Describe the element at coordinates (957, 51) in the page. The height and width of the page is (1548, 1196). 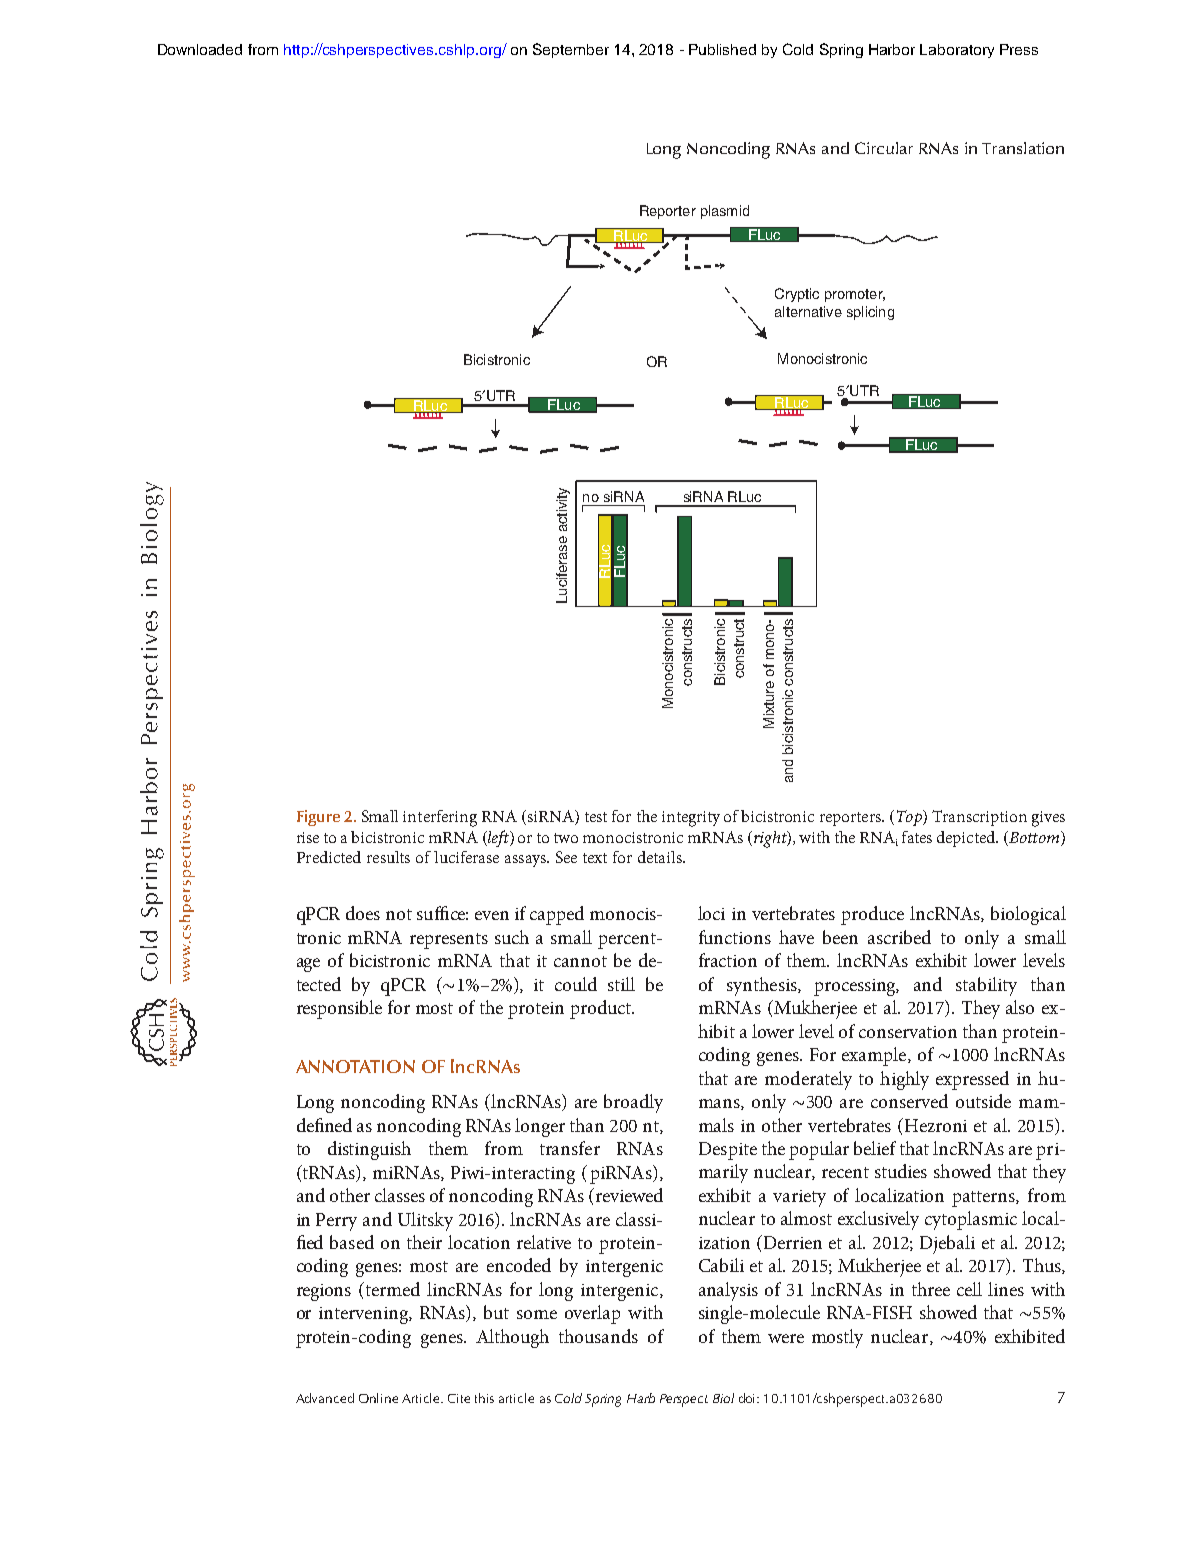
I see `Laboratory` at that location.
